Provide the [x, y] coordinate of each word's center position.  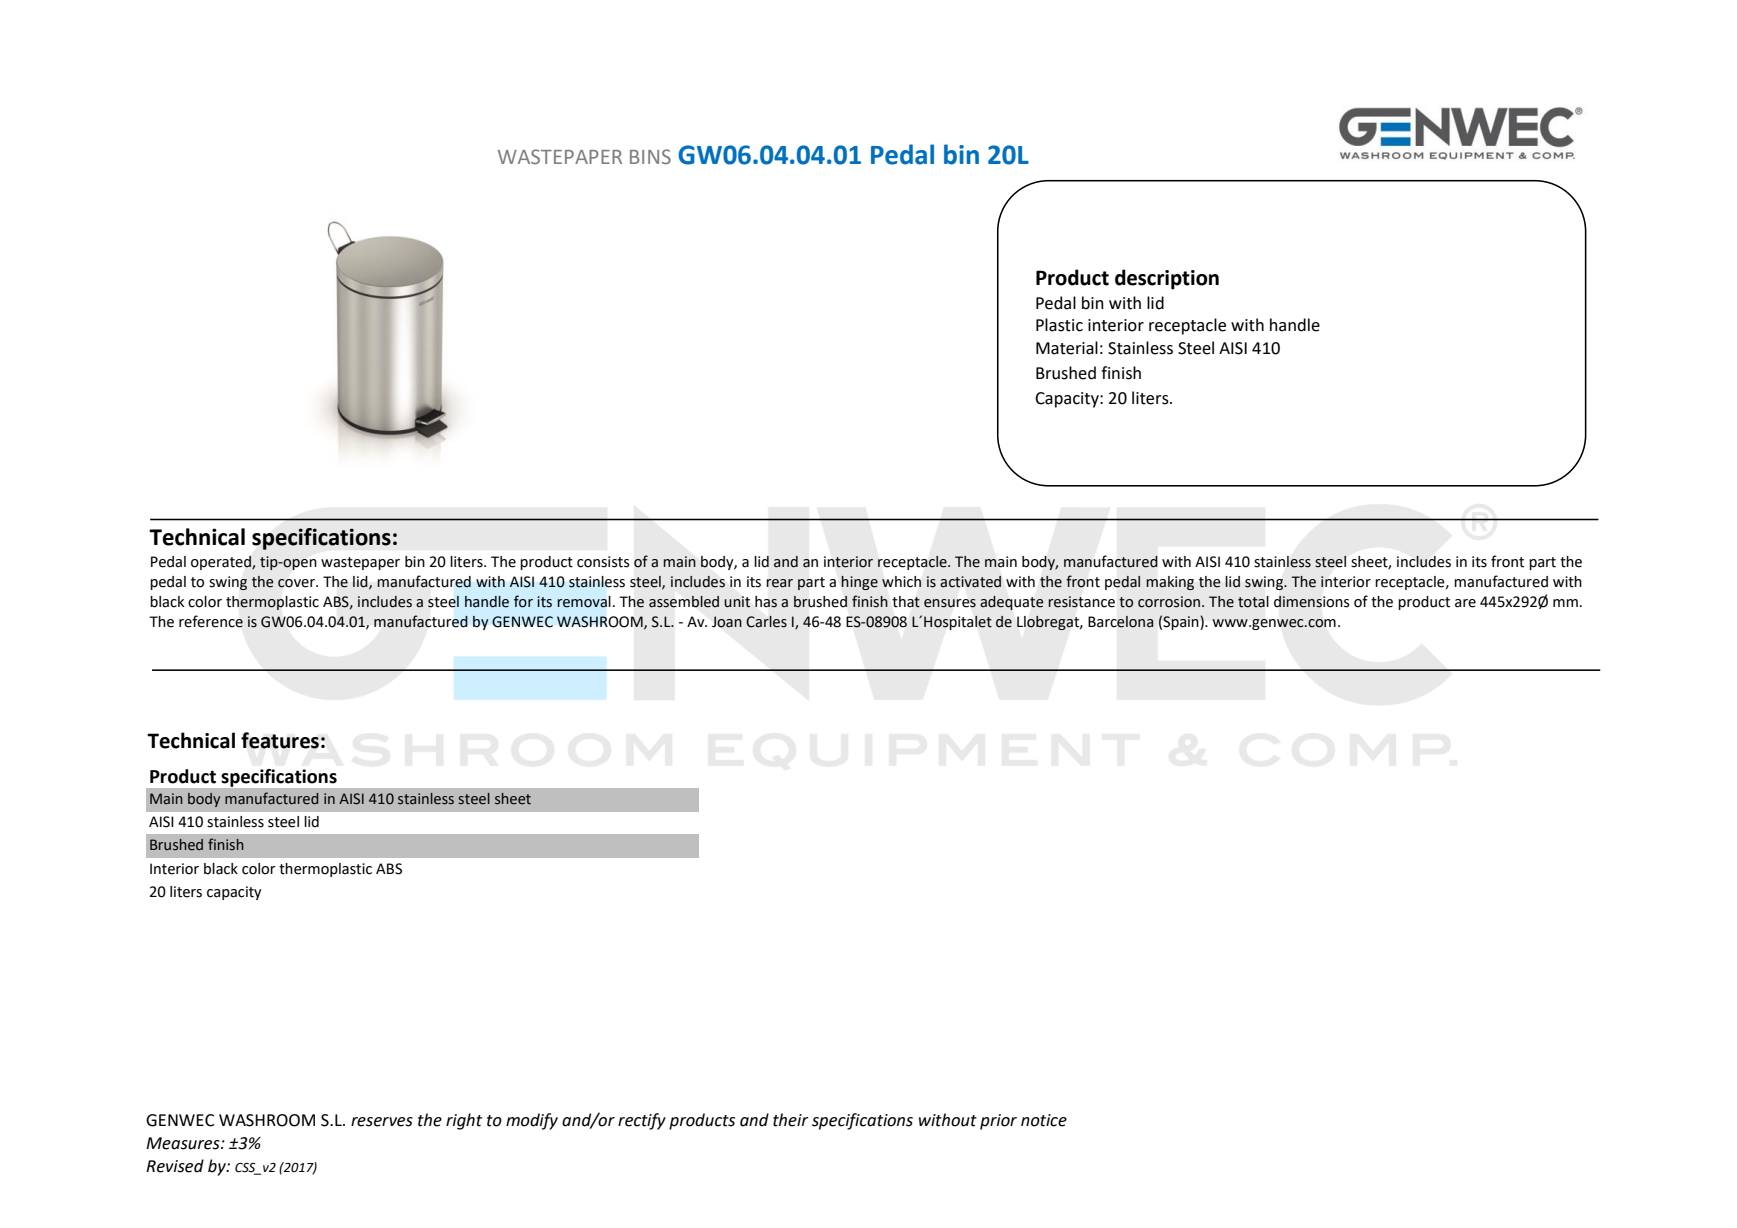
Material [1067, 348]
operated [222, 563]
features [280, 740]
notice [1044, 1120]
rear [780, 583]
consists [603, 562]
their [791, 1120]
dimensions [1311, 602]
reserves [382, 1122]
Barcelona [1120, 622]
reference [211, 621]
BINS [650, 156]
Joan [727, 622]
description [1167, 279]
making [1170, 583]
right [464, 1121]
